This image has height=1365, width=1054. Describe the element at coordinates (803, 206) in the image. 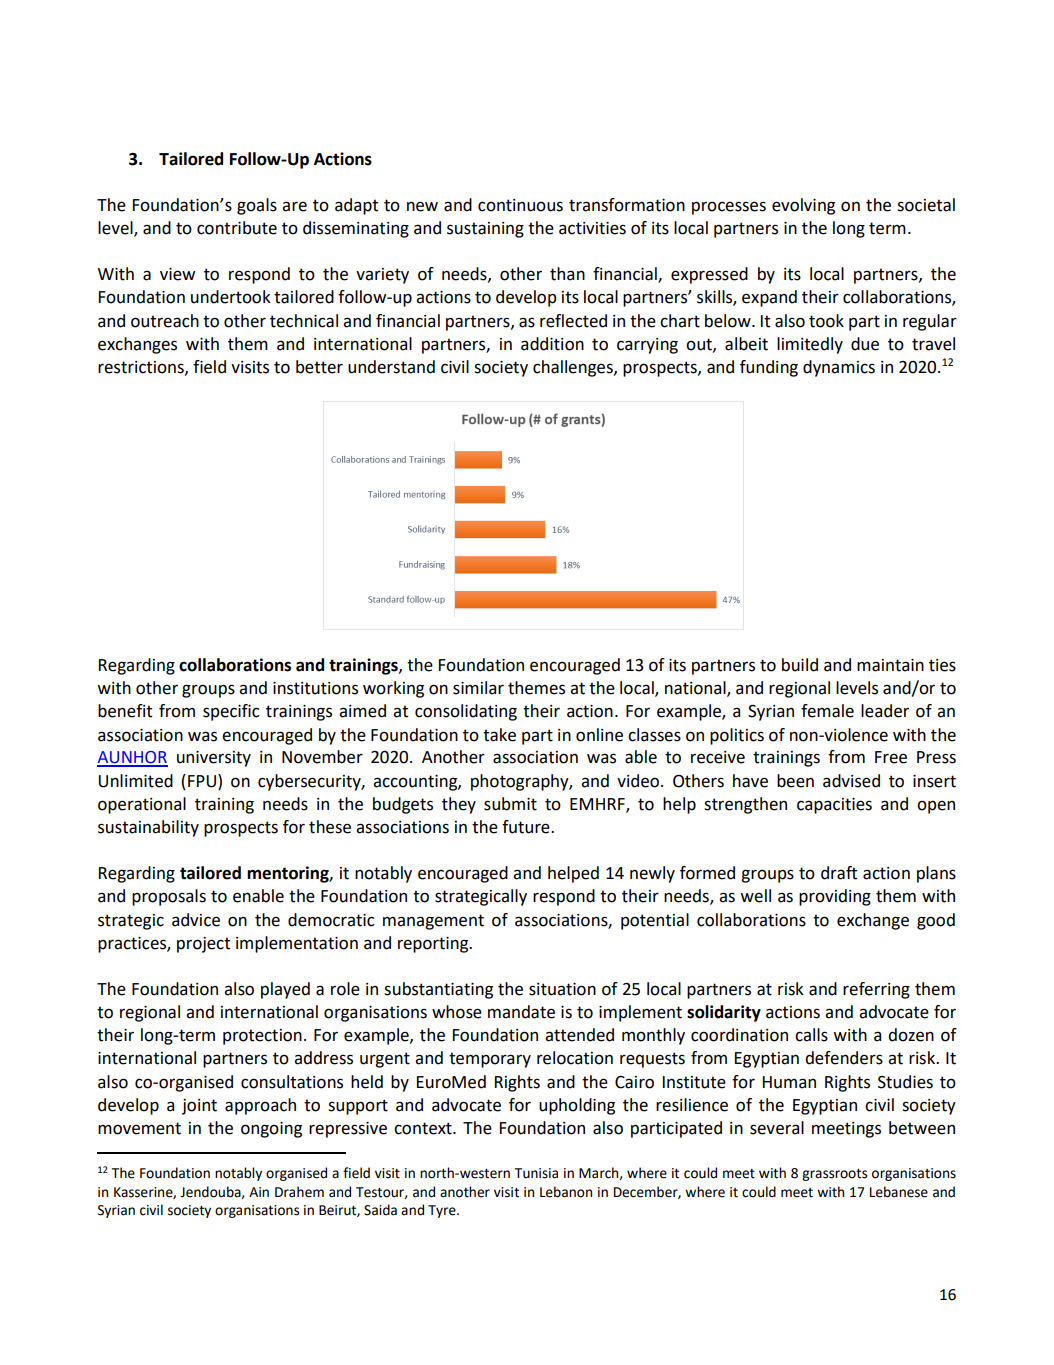

I see `evolving` at that location.
